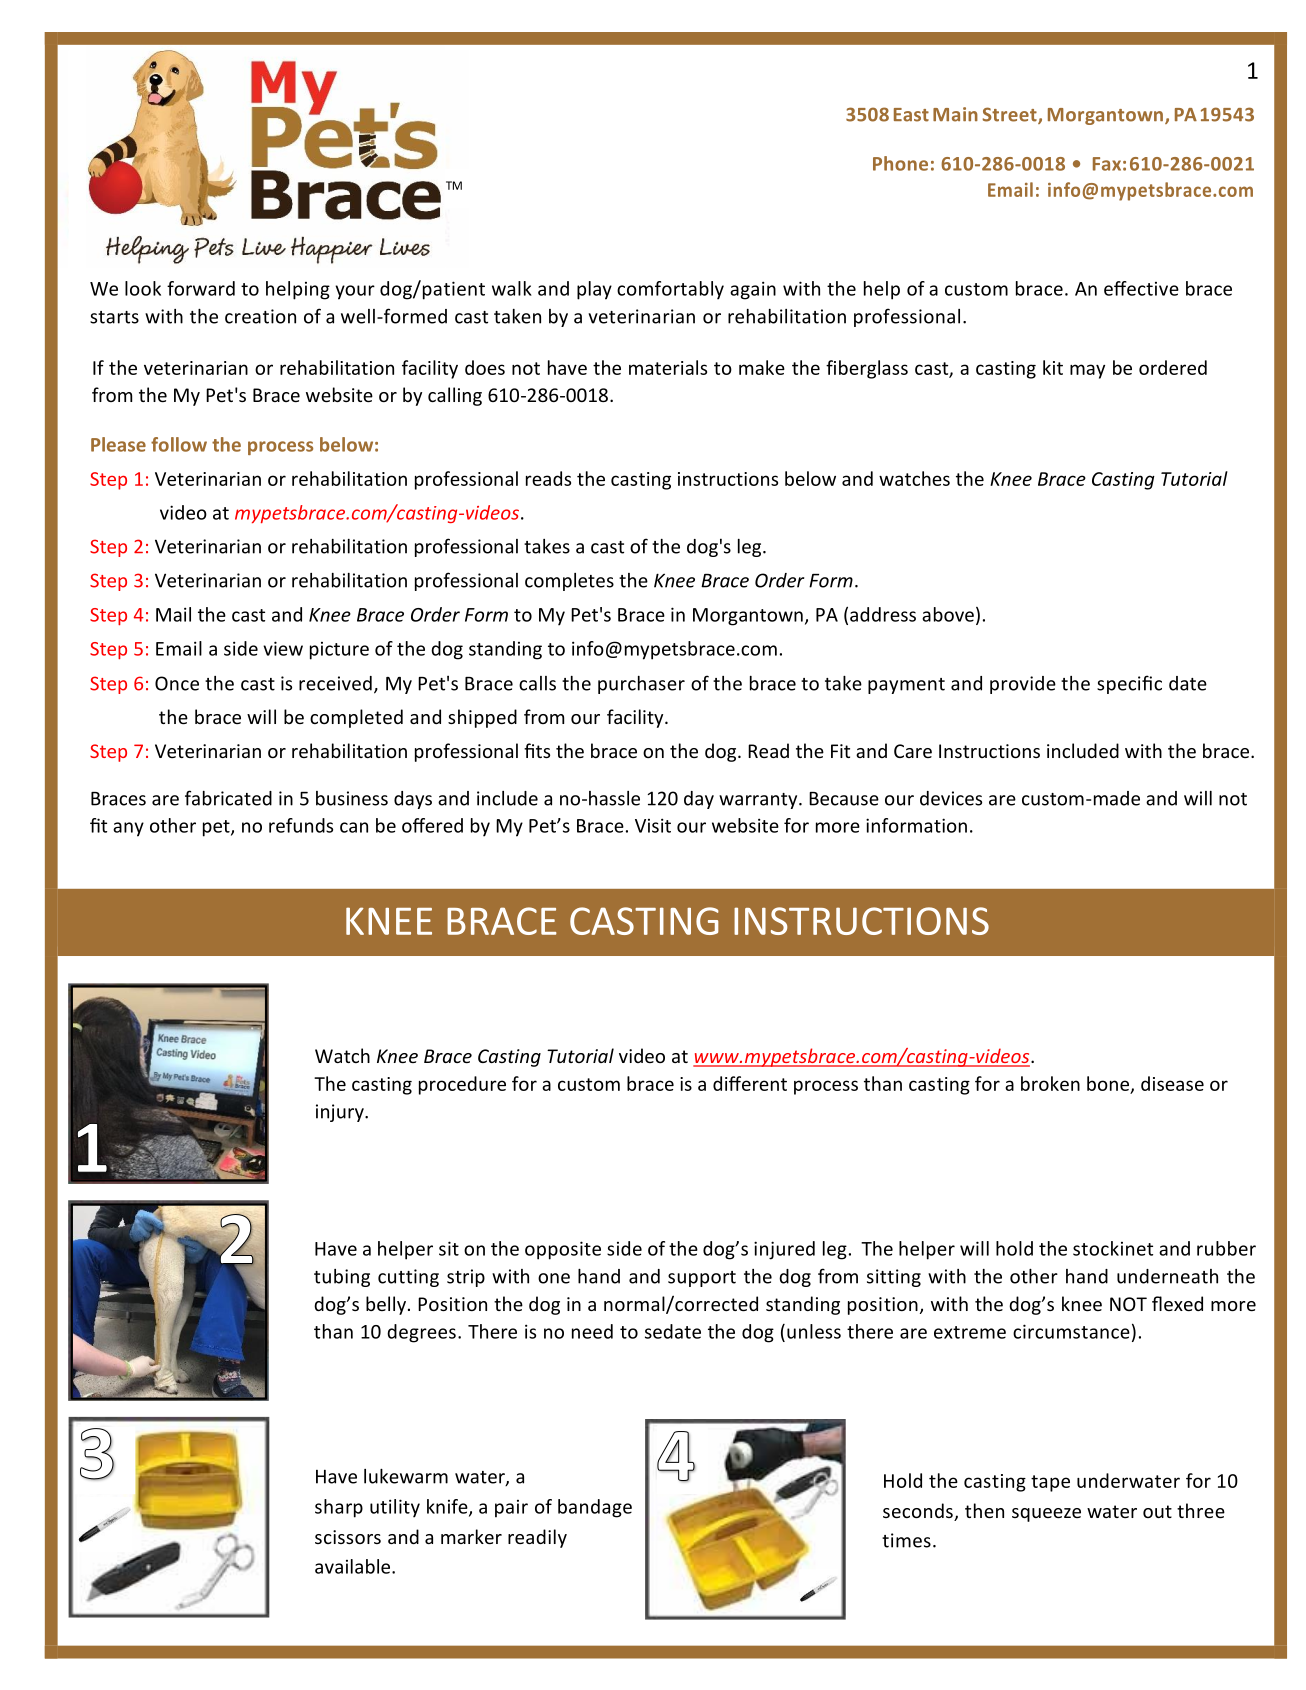 The image size is (1306, 1690). Describe the element at coordinates (1010, 115) in the screenshot. I see `Street` at that location.
